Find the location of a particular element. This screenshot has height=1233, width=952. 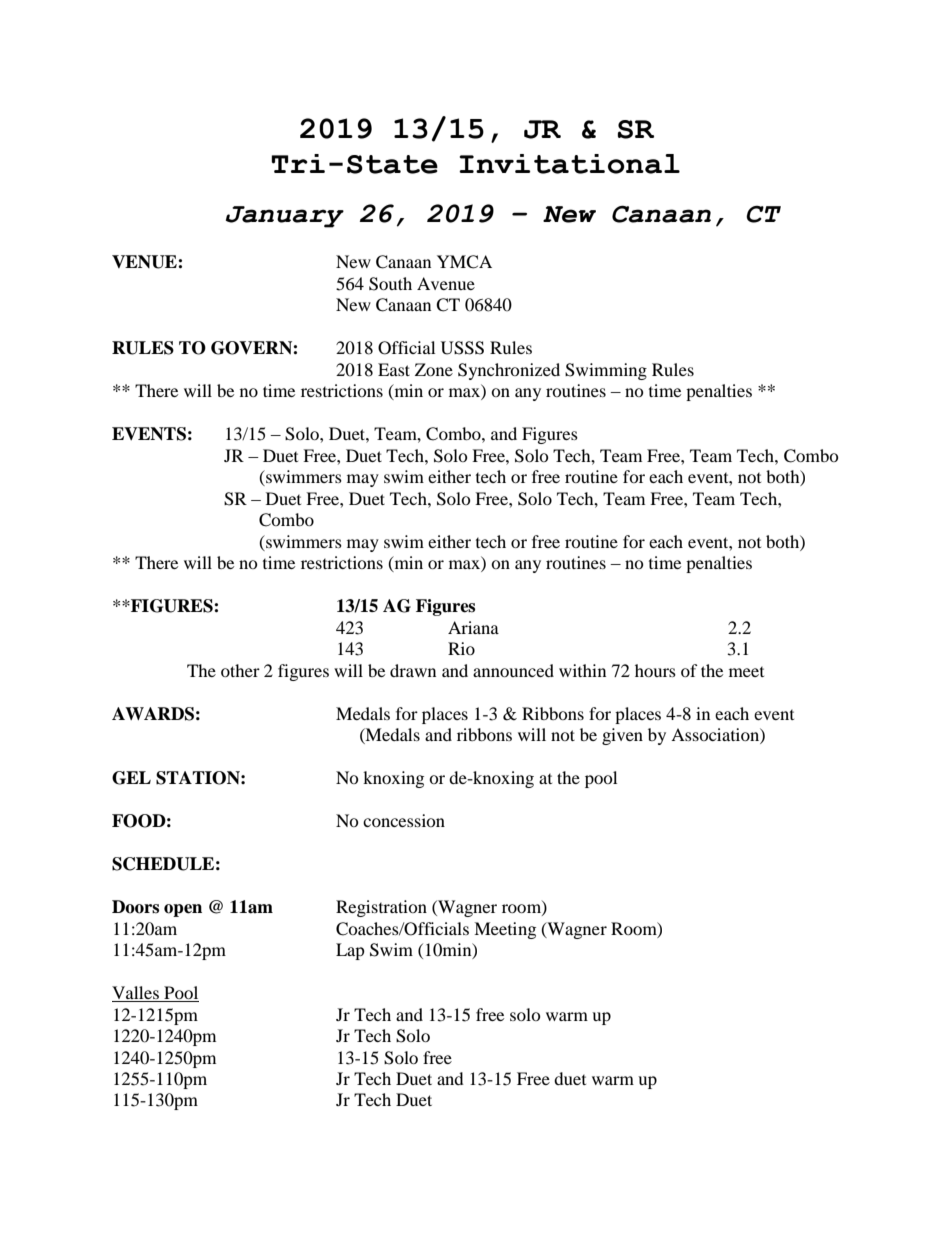

within is located at coordinates (582, 670).
